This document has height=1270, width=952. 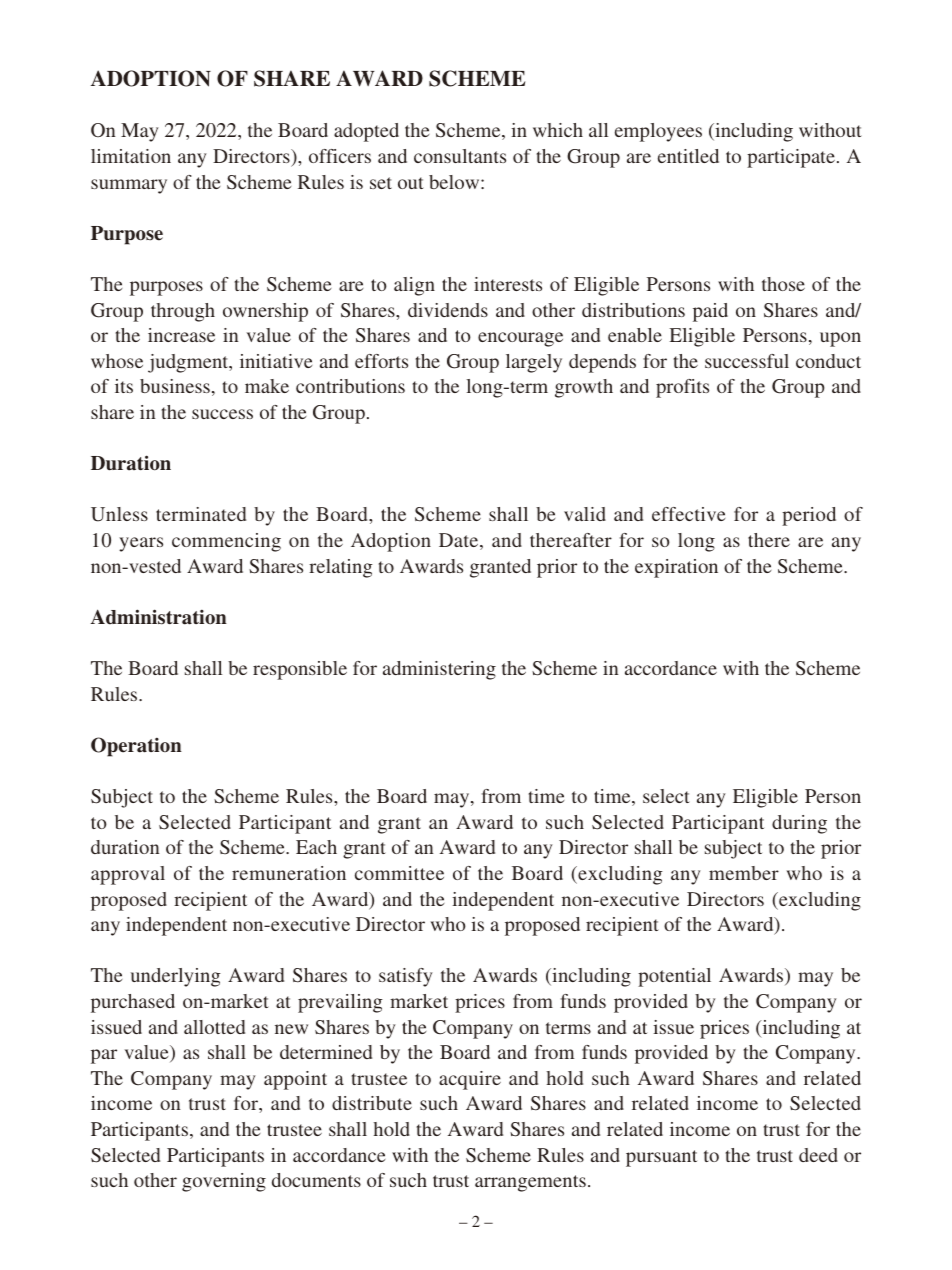 What do you see at coordinates (224, 1182) in the document?
I see `governing` at bounding box center [224, 1182].
